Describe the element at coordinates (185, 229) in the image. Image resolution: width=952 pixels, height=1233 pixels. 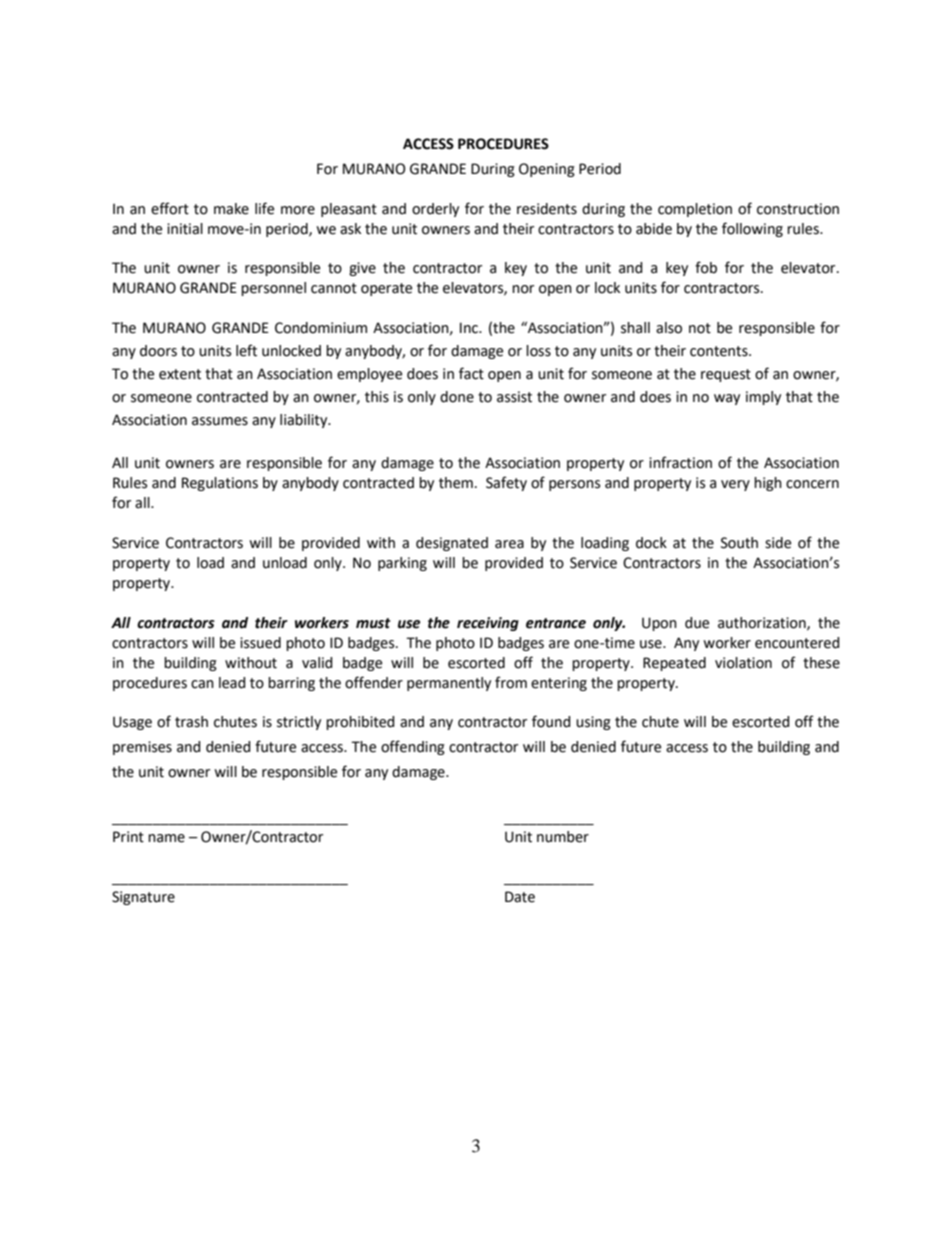
I see `initial` at that location.
